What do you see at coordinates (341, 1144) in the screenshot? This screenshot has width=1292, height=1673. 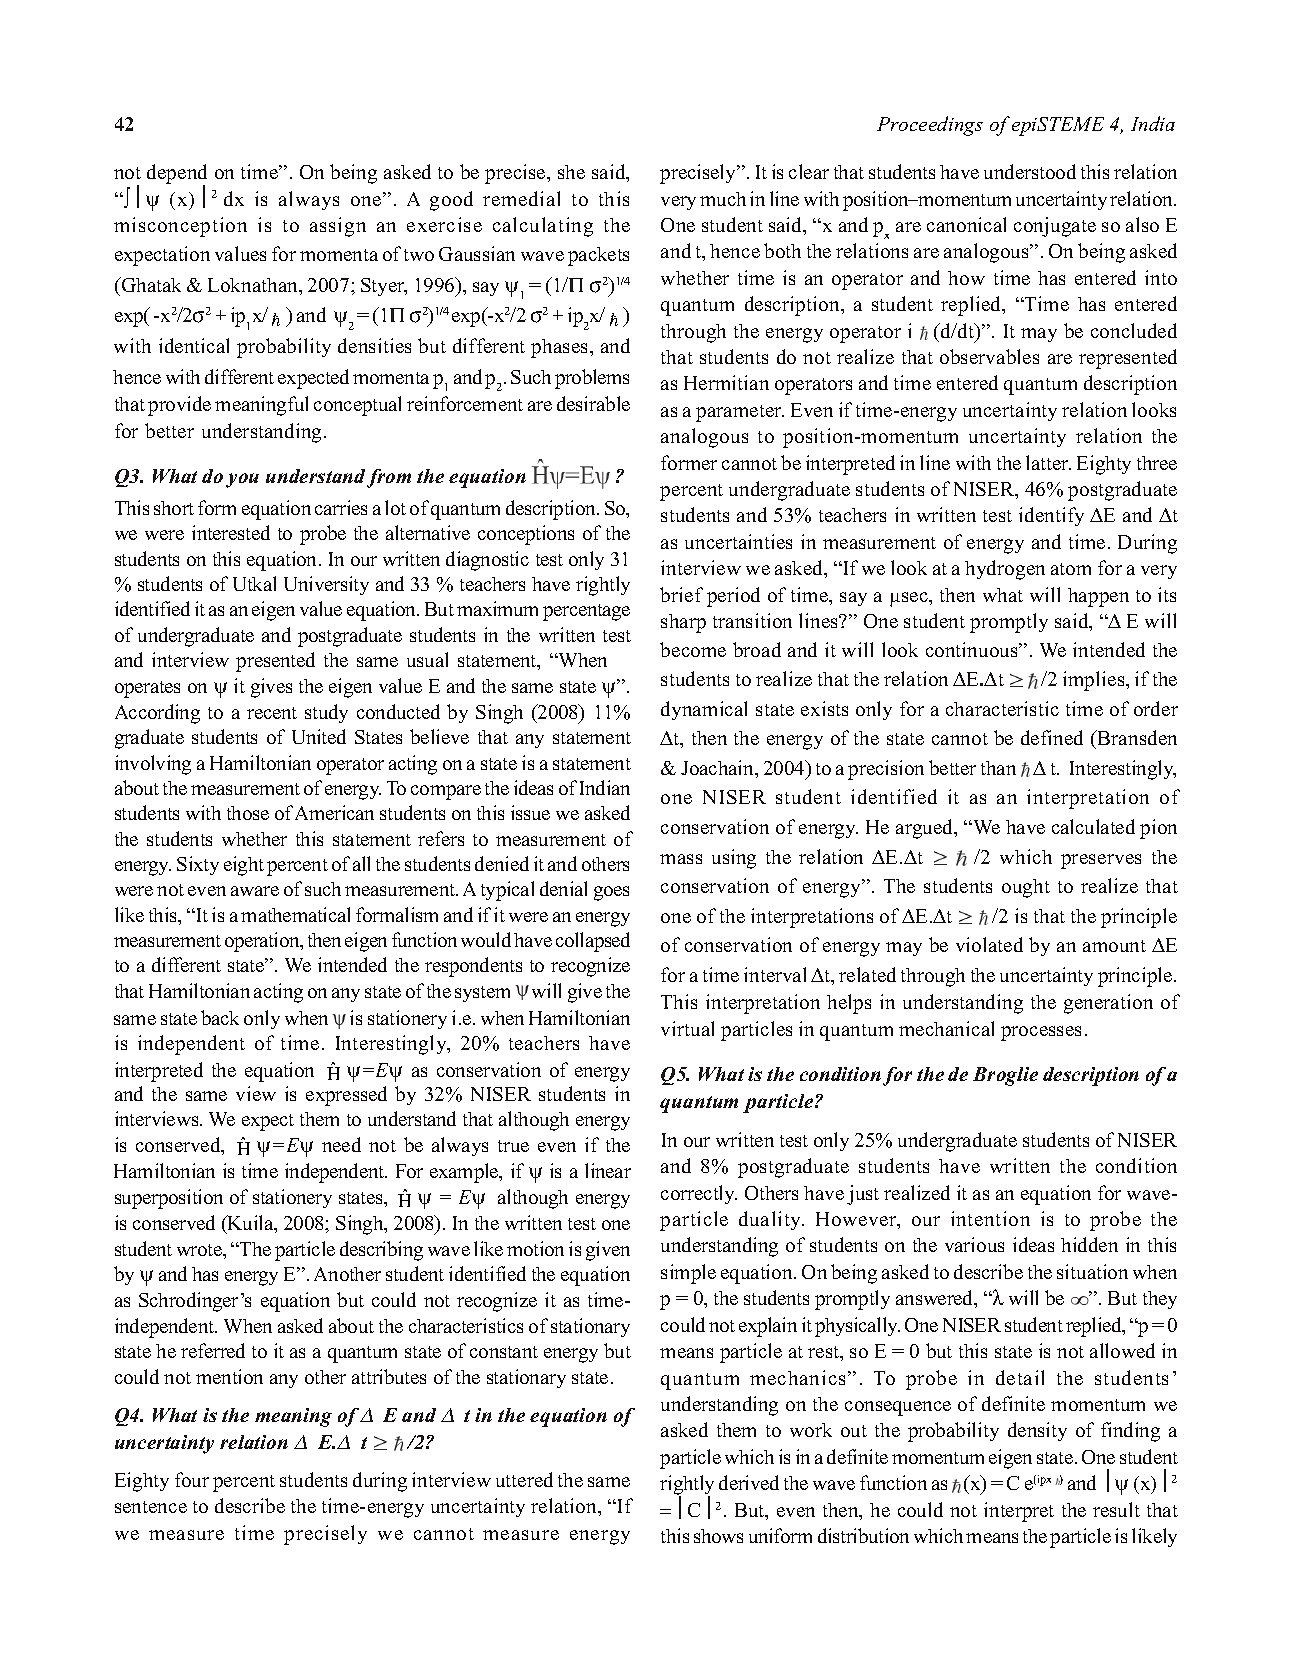 I see `need` at bounding box center [341, 1144].
